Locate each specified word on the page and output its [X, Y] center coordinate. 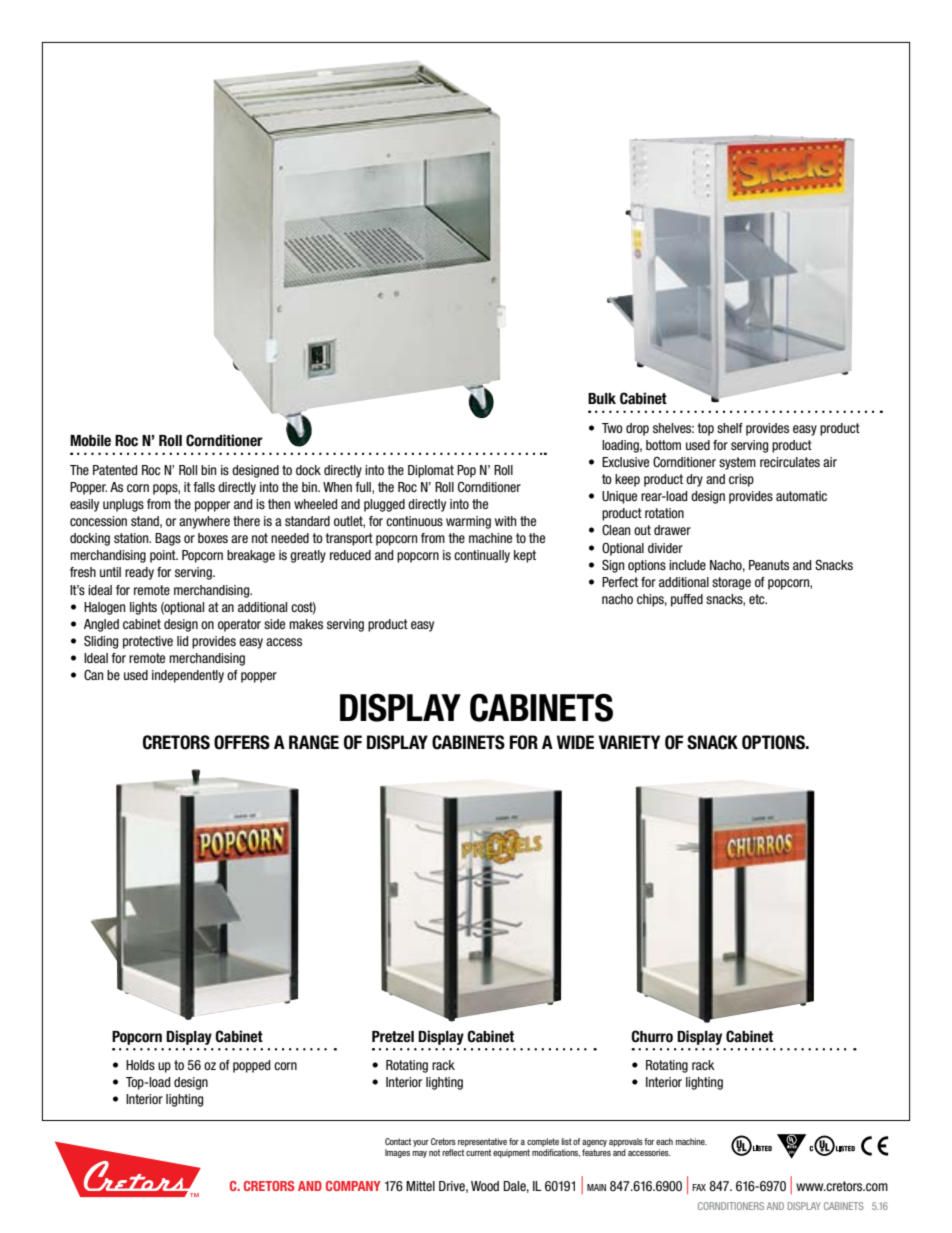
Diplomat [431, 471]
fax [699, 1187]
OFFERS [242, 742]
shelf [730, 428]
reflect [453, 1152]
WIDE [575, 742]
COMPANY [353, 1186]
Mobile [90, 440]
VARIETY [629, 742]
